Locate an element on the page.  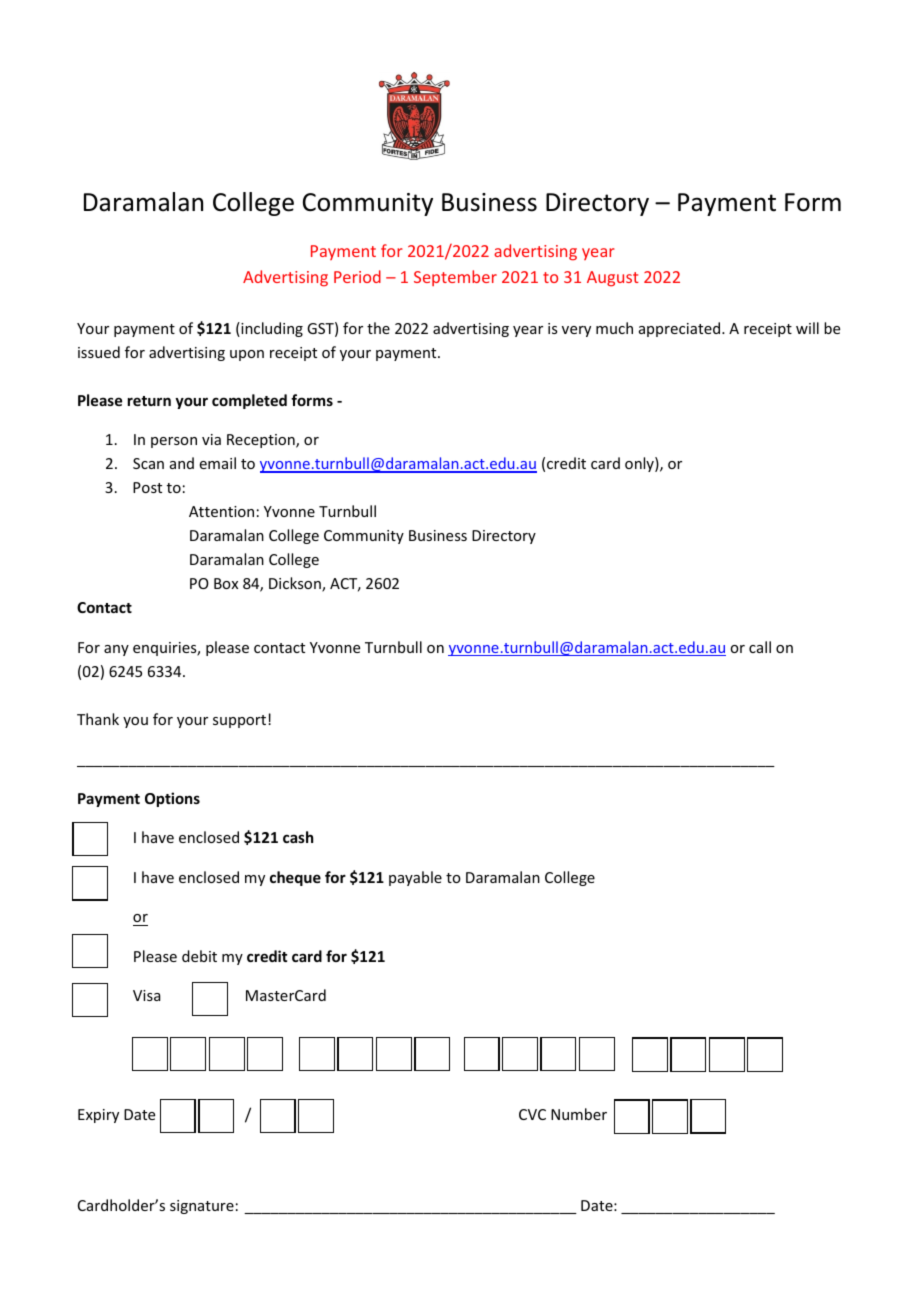
Options is located at coordinates (172, 799).
